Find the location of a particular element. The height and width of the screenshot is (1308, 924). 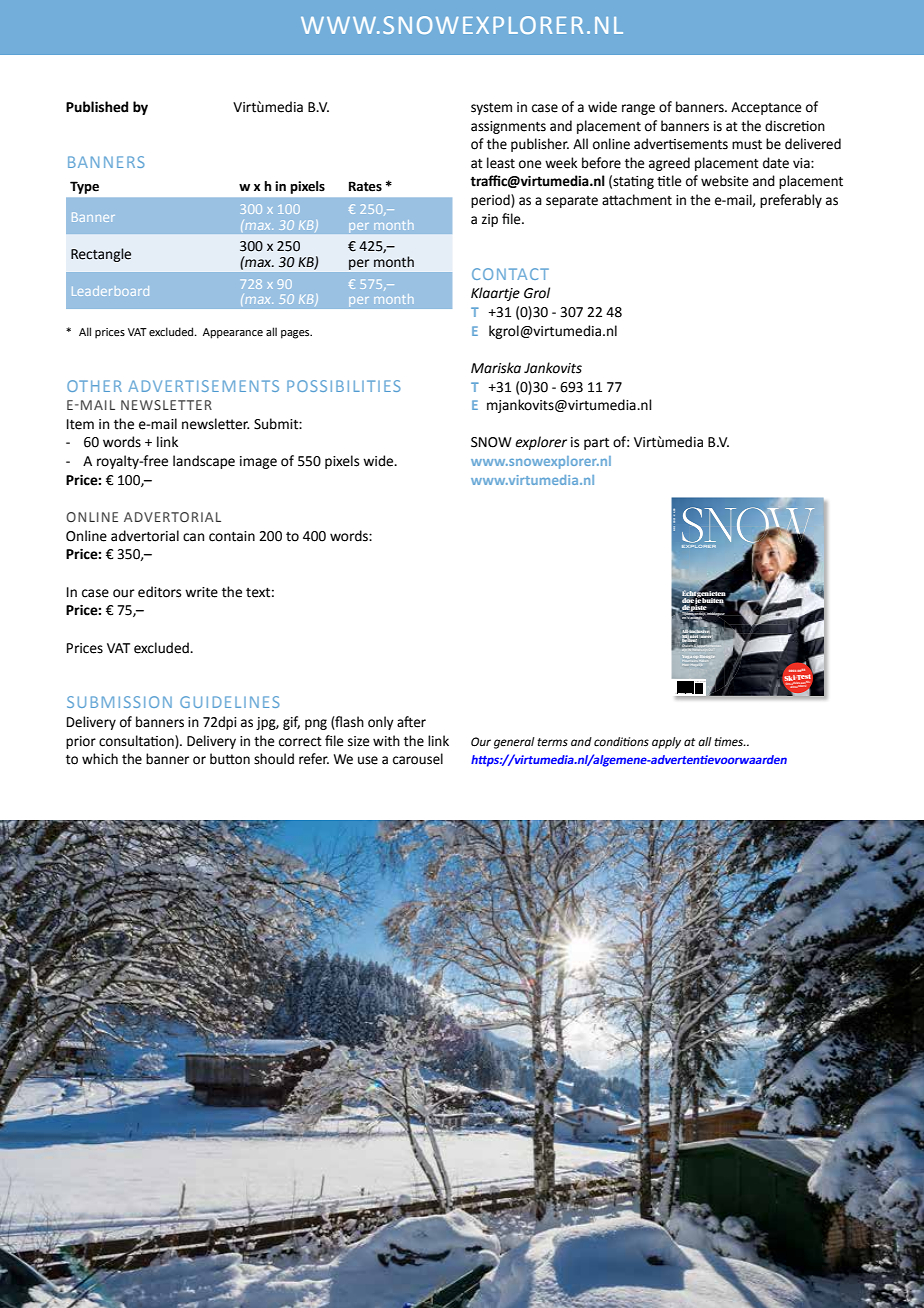

Published is located at coordinates (97, 107).
